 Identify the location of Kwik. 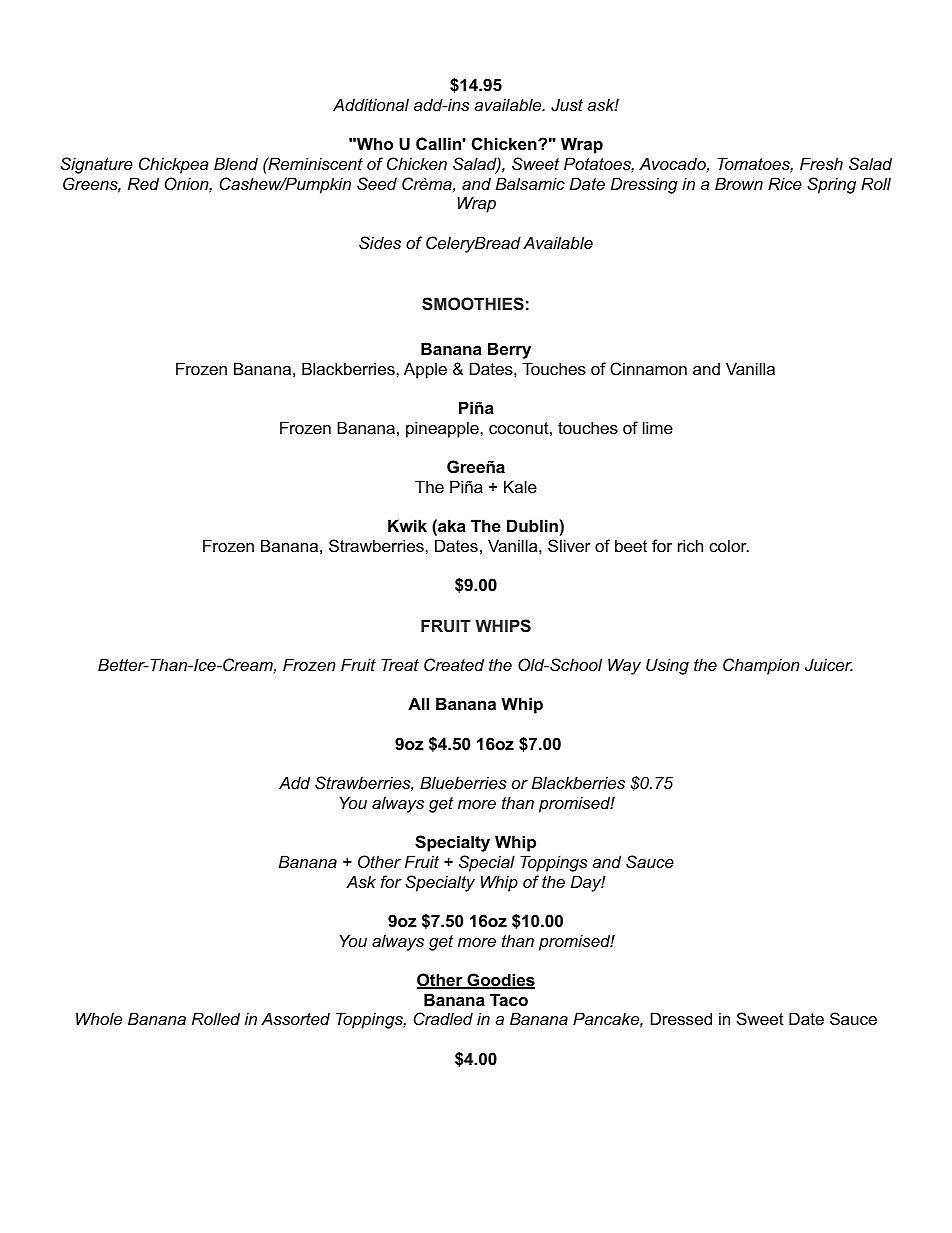
(407, 525).
